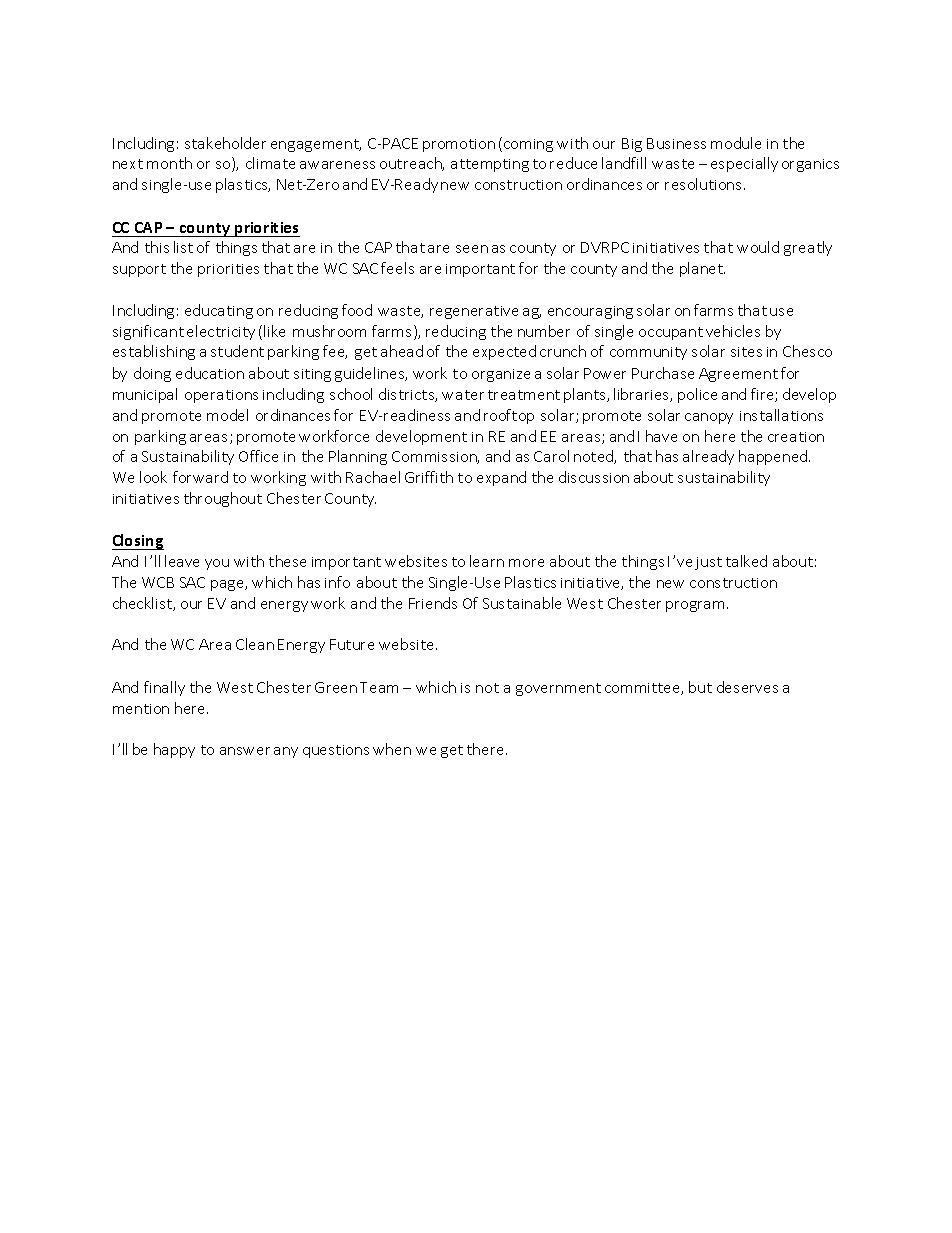 This screenshot has width=952, height=1233. I want to click on happy, so click(174, 750).
